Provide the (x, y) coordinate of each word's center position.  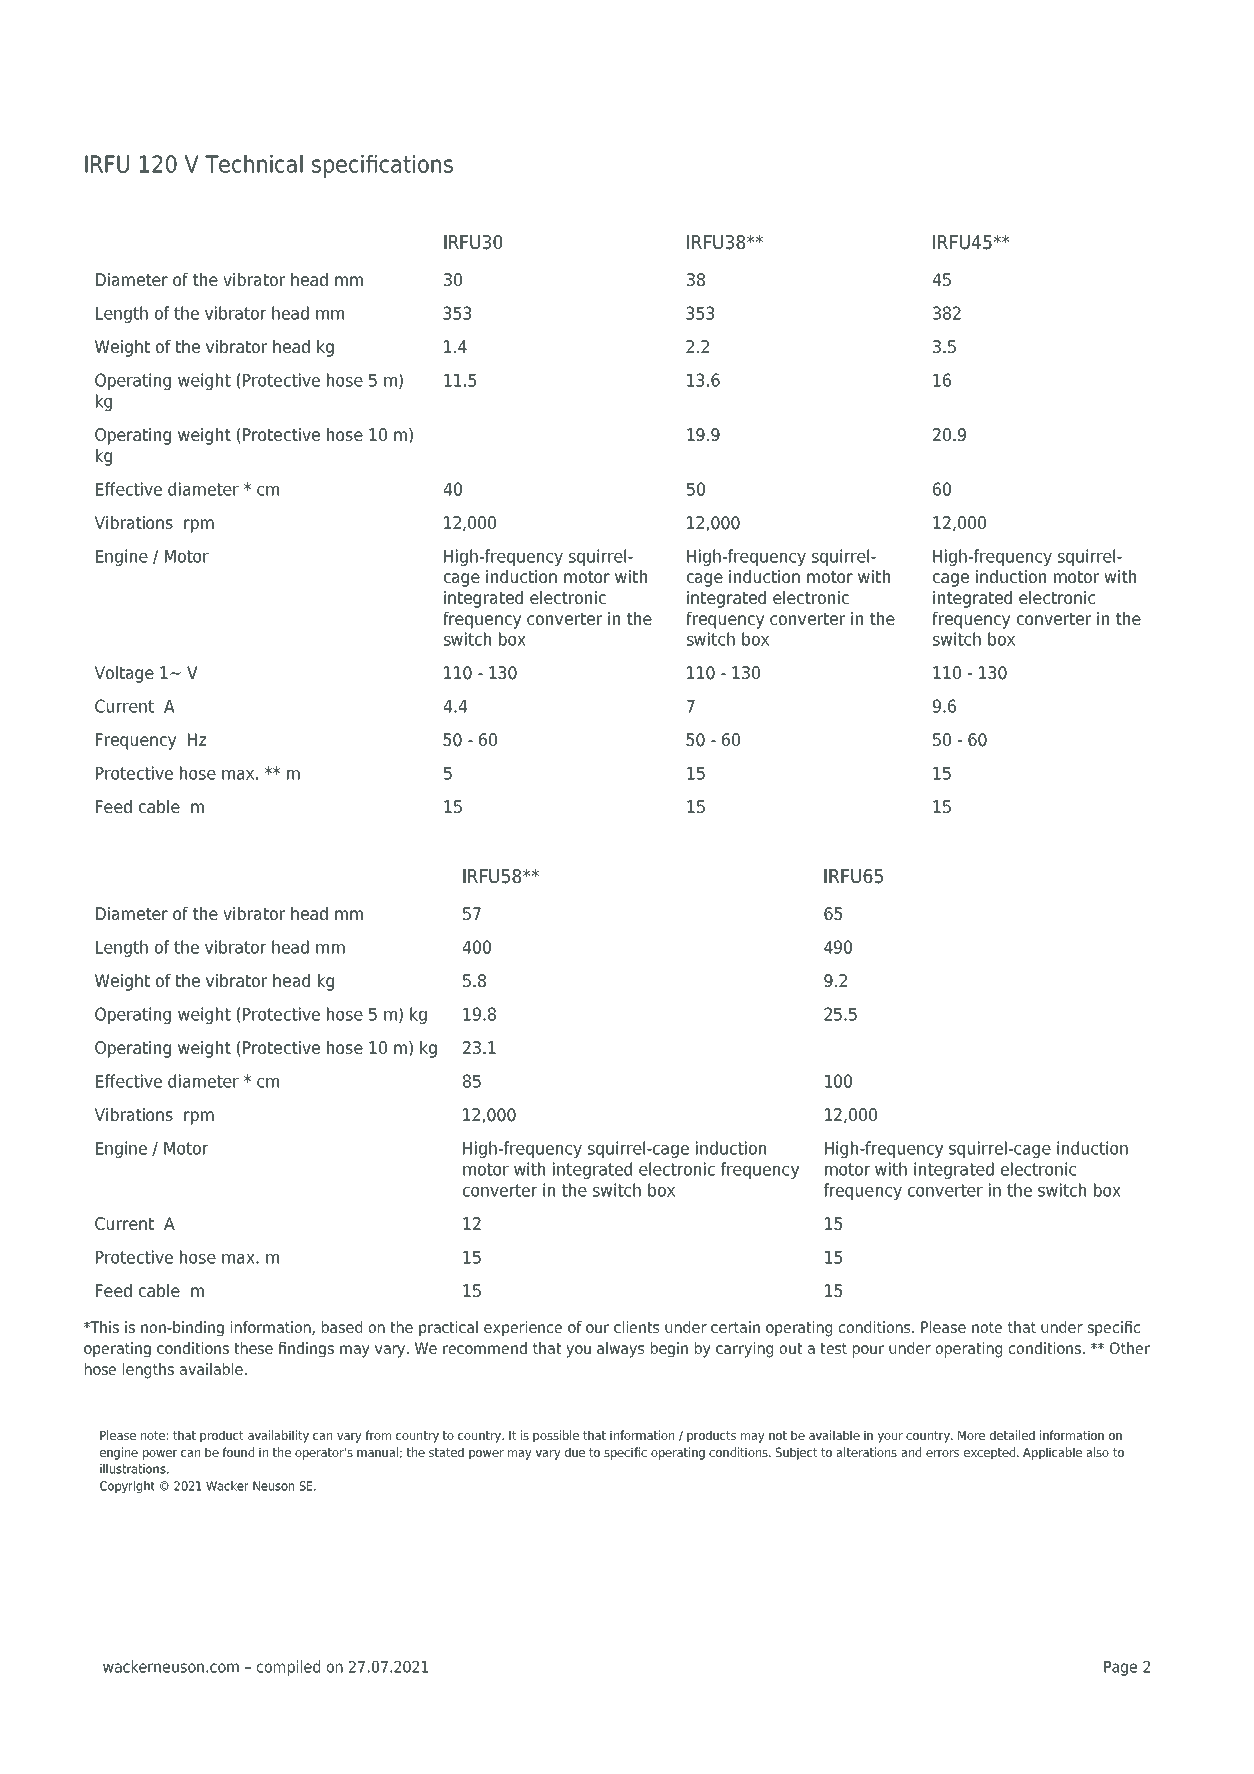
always (620, 1350)
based (342, 1327)
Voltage (124, 674)
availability (278, 1436)
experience (523, 1329)
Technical (254, 164)
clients (636, 1327)
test (833, 1348)
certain (735, 1327)
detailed (1012, 1435)
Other (1130, 1348)
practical (448, 1329)
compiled (288, 1668)
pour (868, 1351)
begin (669, 1350)
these (253, 1348)
